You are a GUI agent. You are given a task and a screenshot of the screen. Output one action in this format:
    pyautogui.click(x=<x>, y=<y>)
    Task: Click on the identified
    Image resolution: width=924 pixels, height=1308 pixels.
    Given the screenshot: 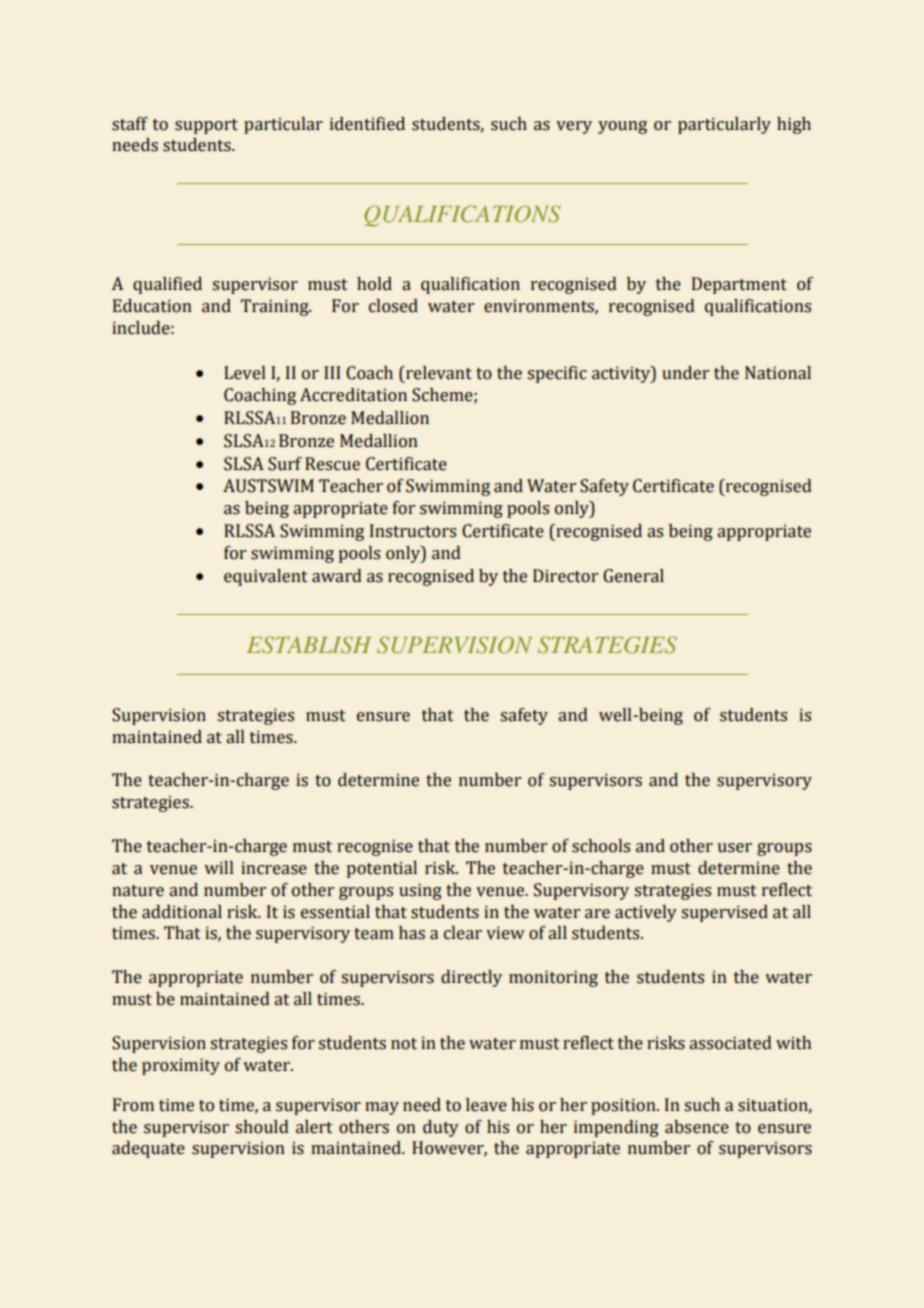 What is the action you would take?
    pyautogui.click(x=367, y=124)
